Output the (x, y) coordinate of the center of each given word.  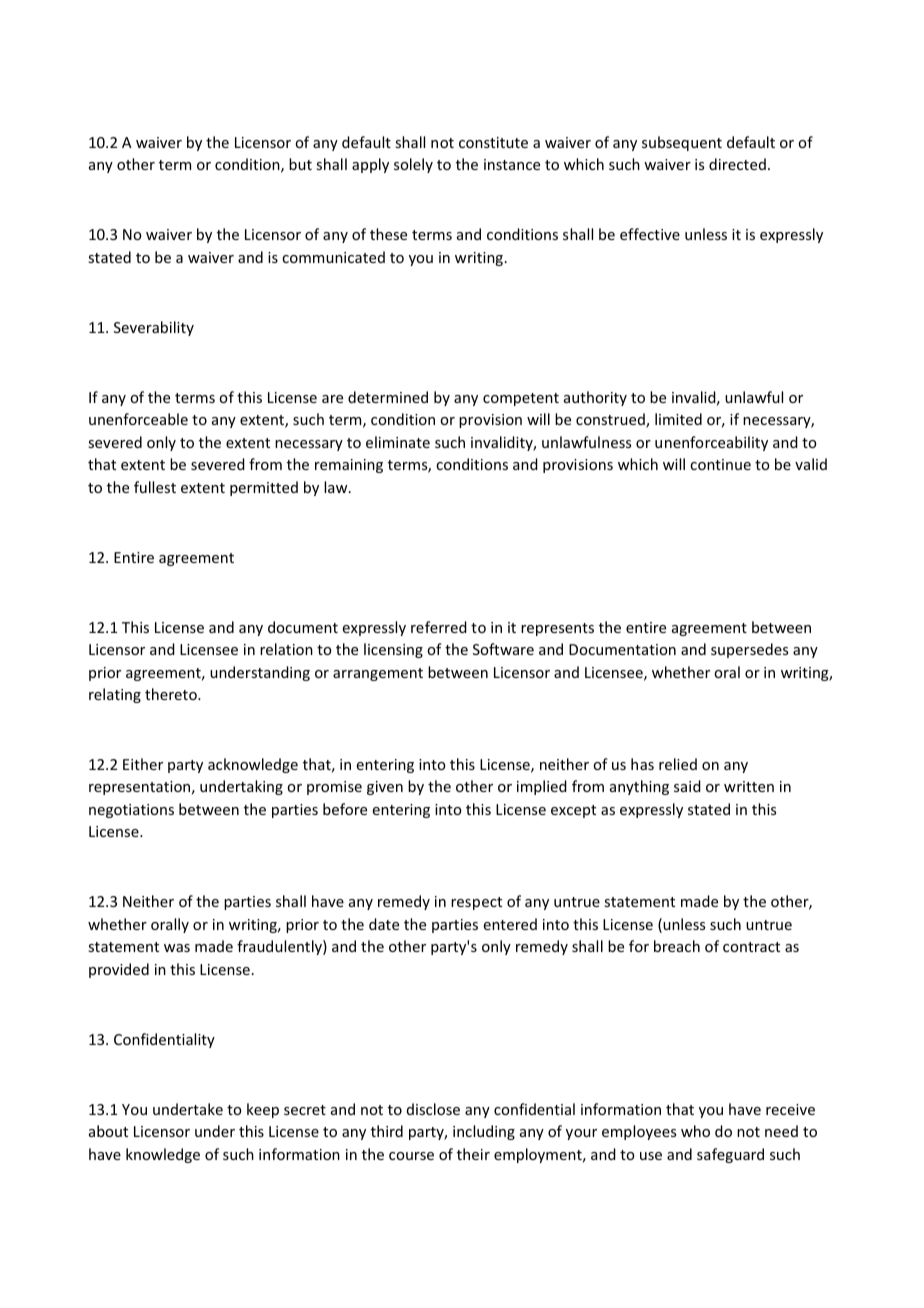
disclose (433, 1109)
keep (263, 1110)
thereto (172, 694)
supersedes (749, 650)
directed (737, 164)
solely (413, 165)
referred (439, 627)
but (300, 164)
